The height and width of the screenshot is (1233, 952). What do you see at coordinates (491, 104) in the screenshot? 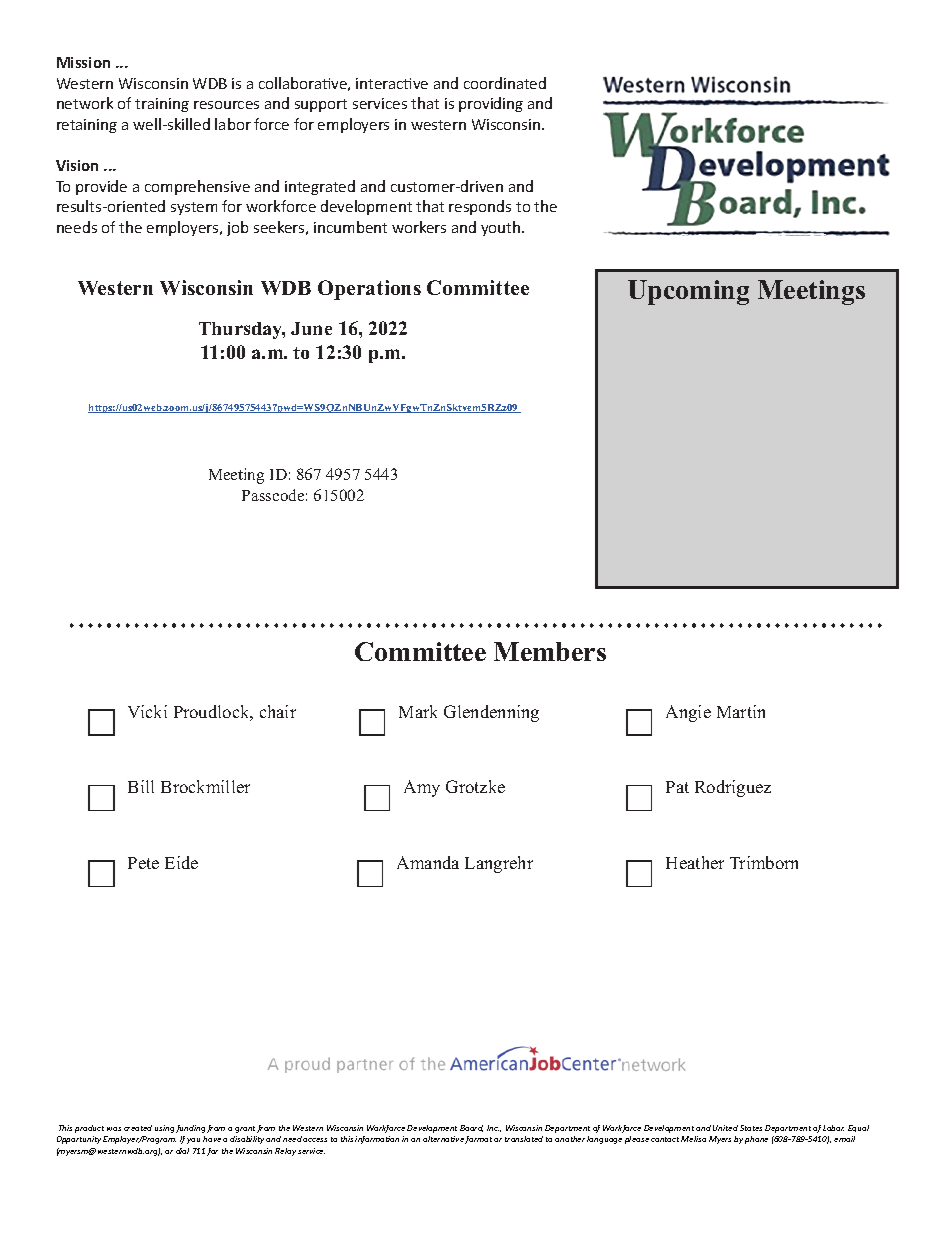
I see `providing` at bounding box center [491, 104].
